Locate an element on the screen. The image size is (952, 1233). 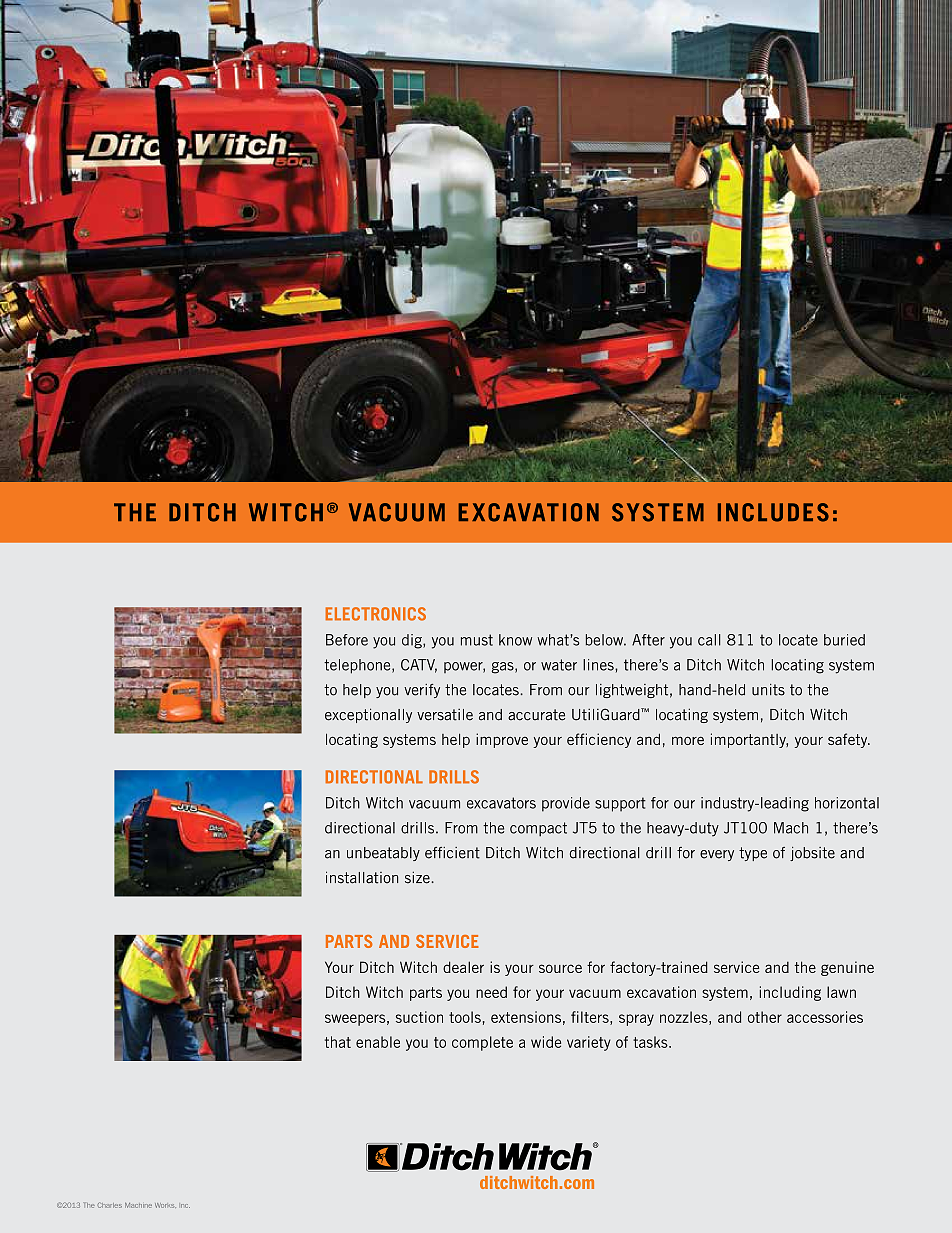
size is located at coordinates (418, 877).
